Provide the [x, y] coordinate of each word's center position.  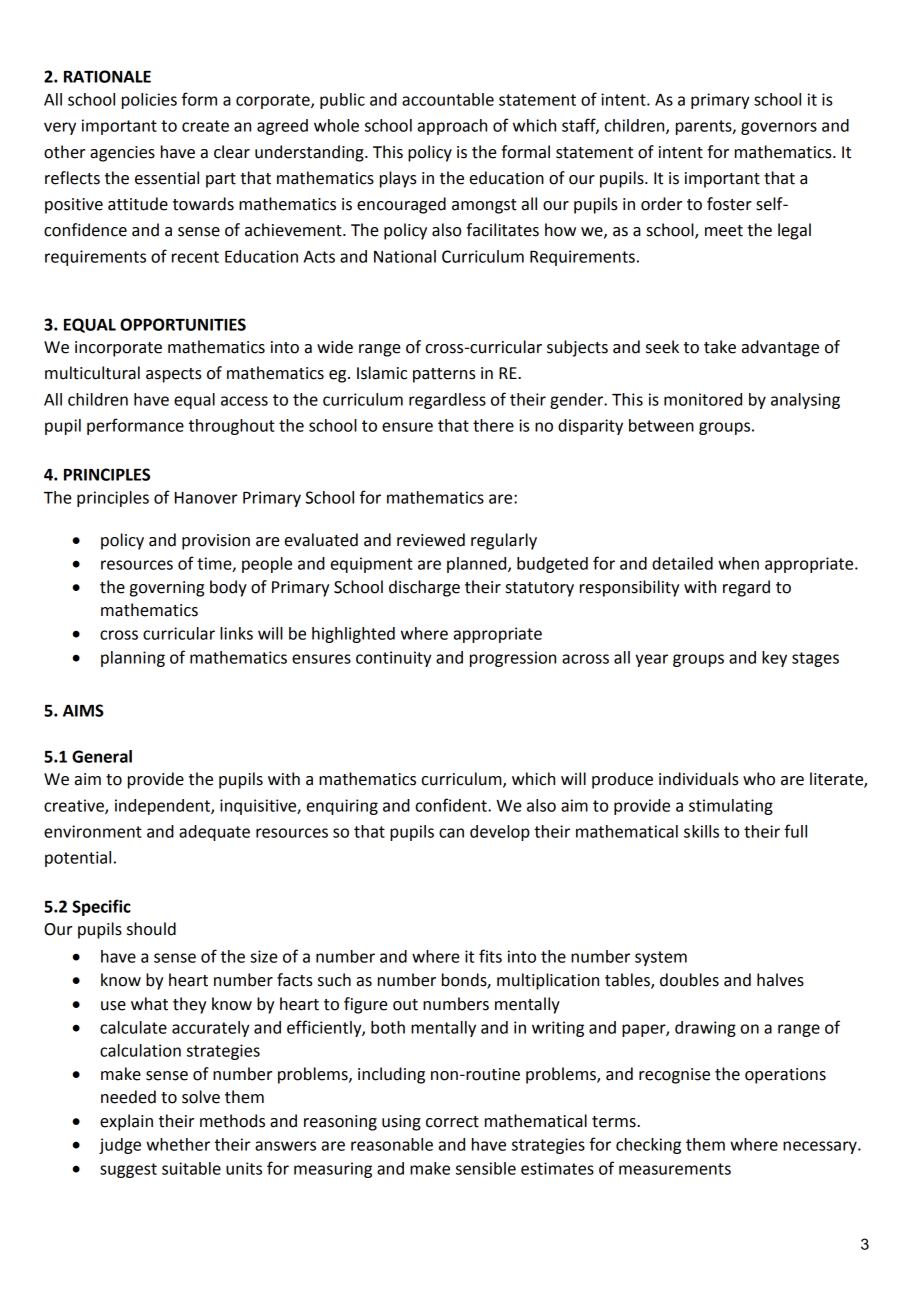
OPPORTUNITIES [183, 324]
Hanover [206, 498]
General [102, 756]
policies [149, 101]
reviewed [431, 540]
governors [779, 128]
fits [490, 956]
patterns [444, 375]
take [720, 347]
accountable [448, 99]
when [738, 563]
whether [178, 1144]
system [661, 958]
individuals [699, 779]
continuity [393, 659]
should [151, 929]
